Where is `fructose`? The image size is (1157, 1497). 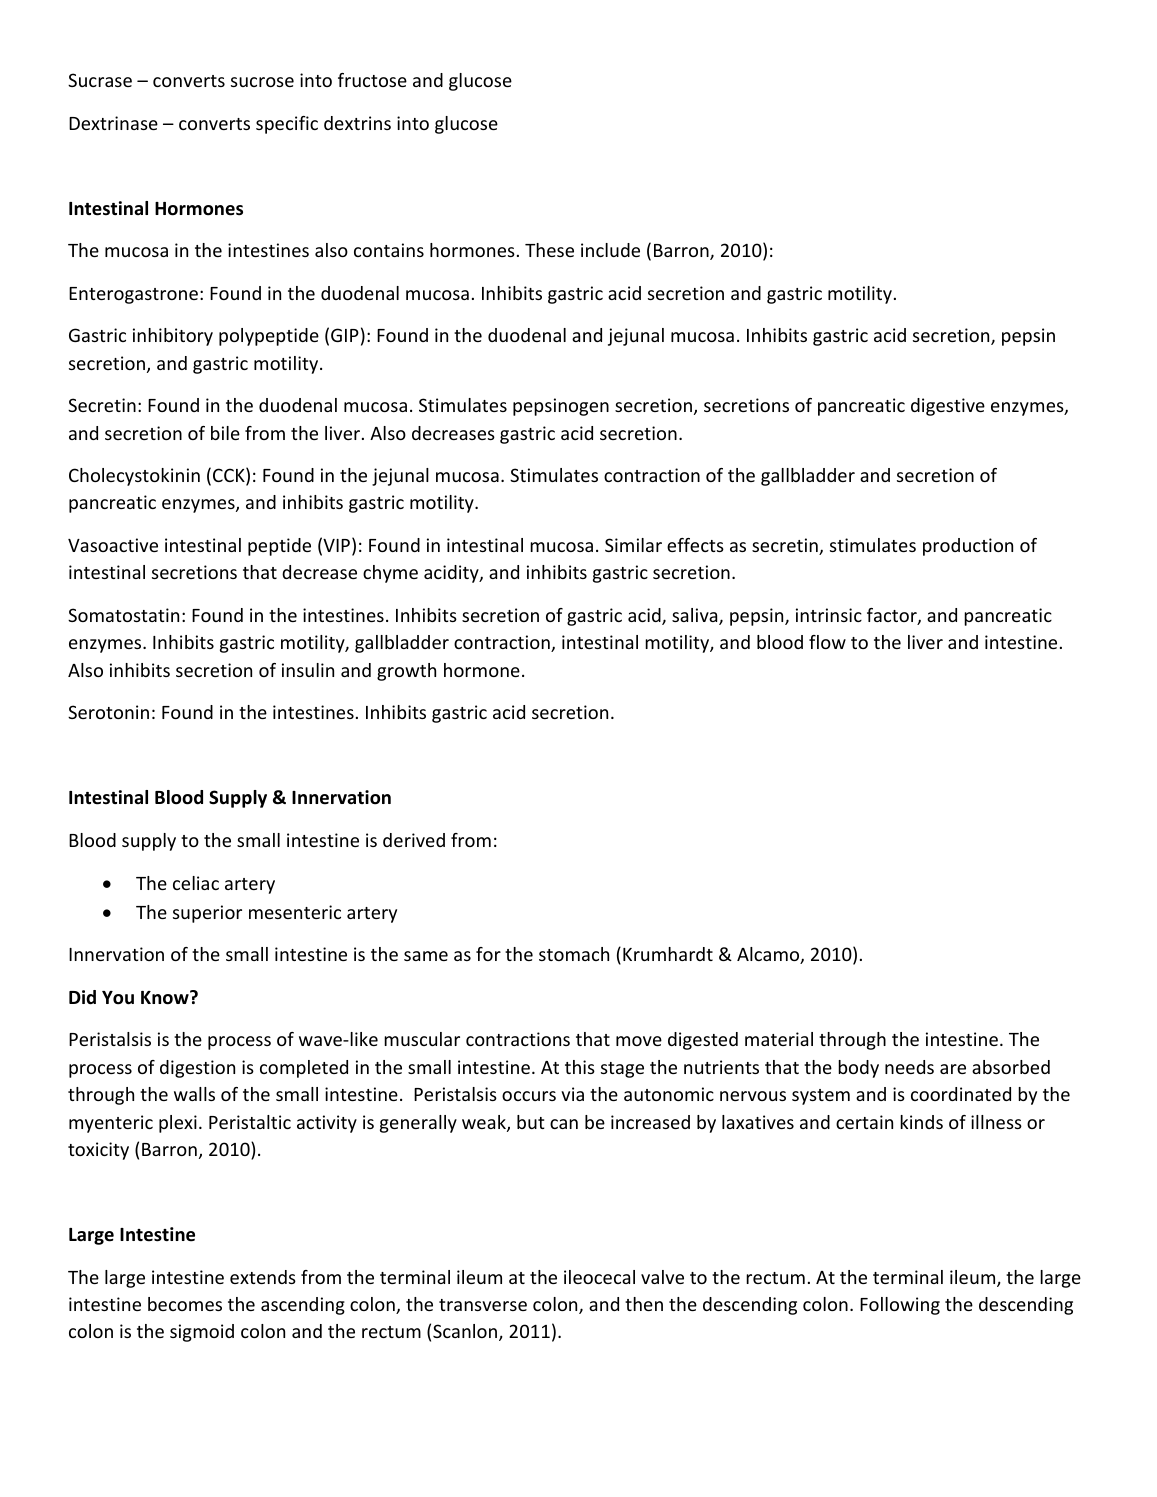
fructose is located at coordinates (372, 80).
